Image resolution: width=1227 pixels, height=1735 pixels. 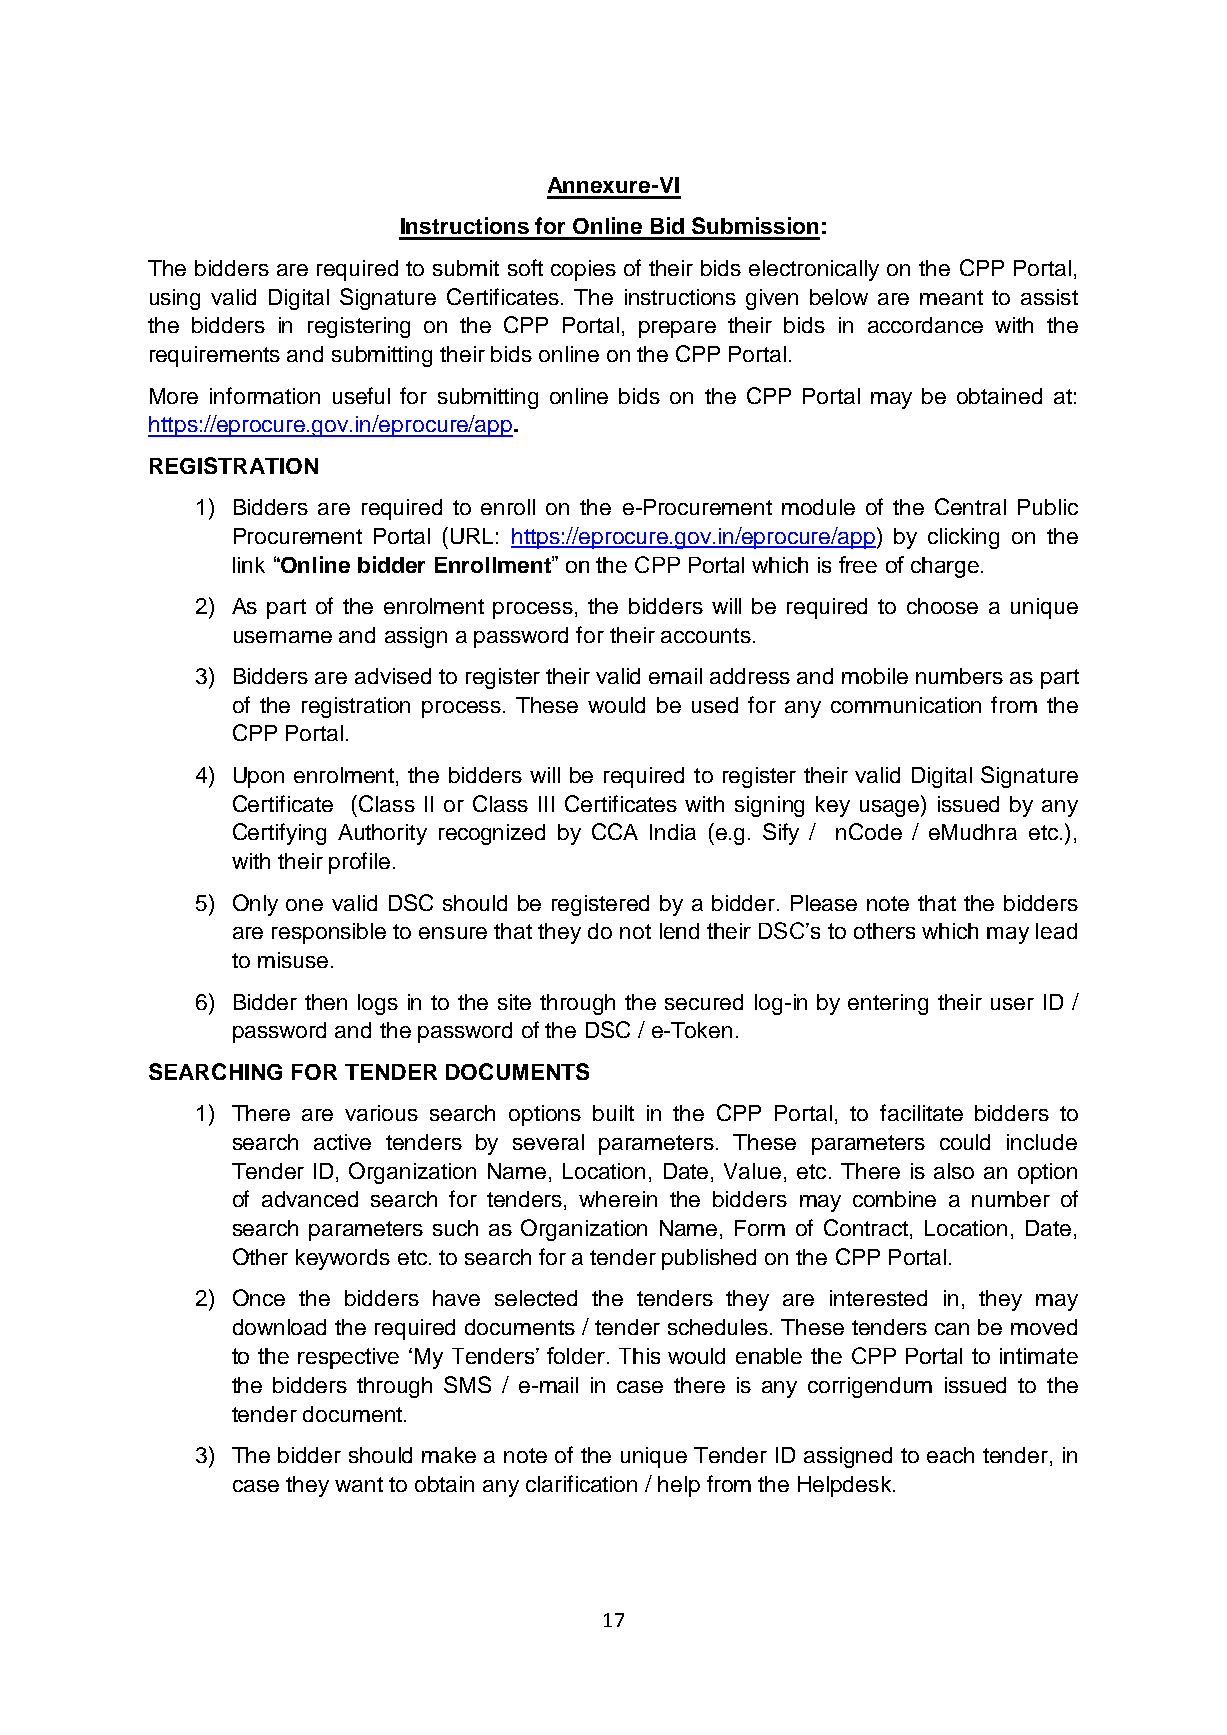 I want to click on built, so click(x=613, y=1113).
